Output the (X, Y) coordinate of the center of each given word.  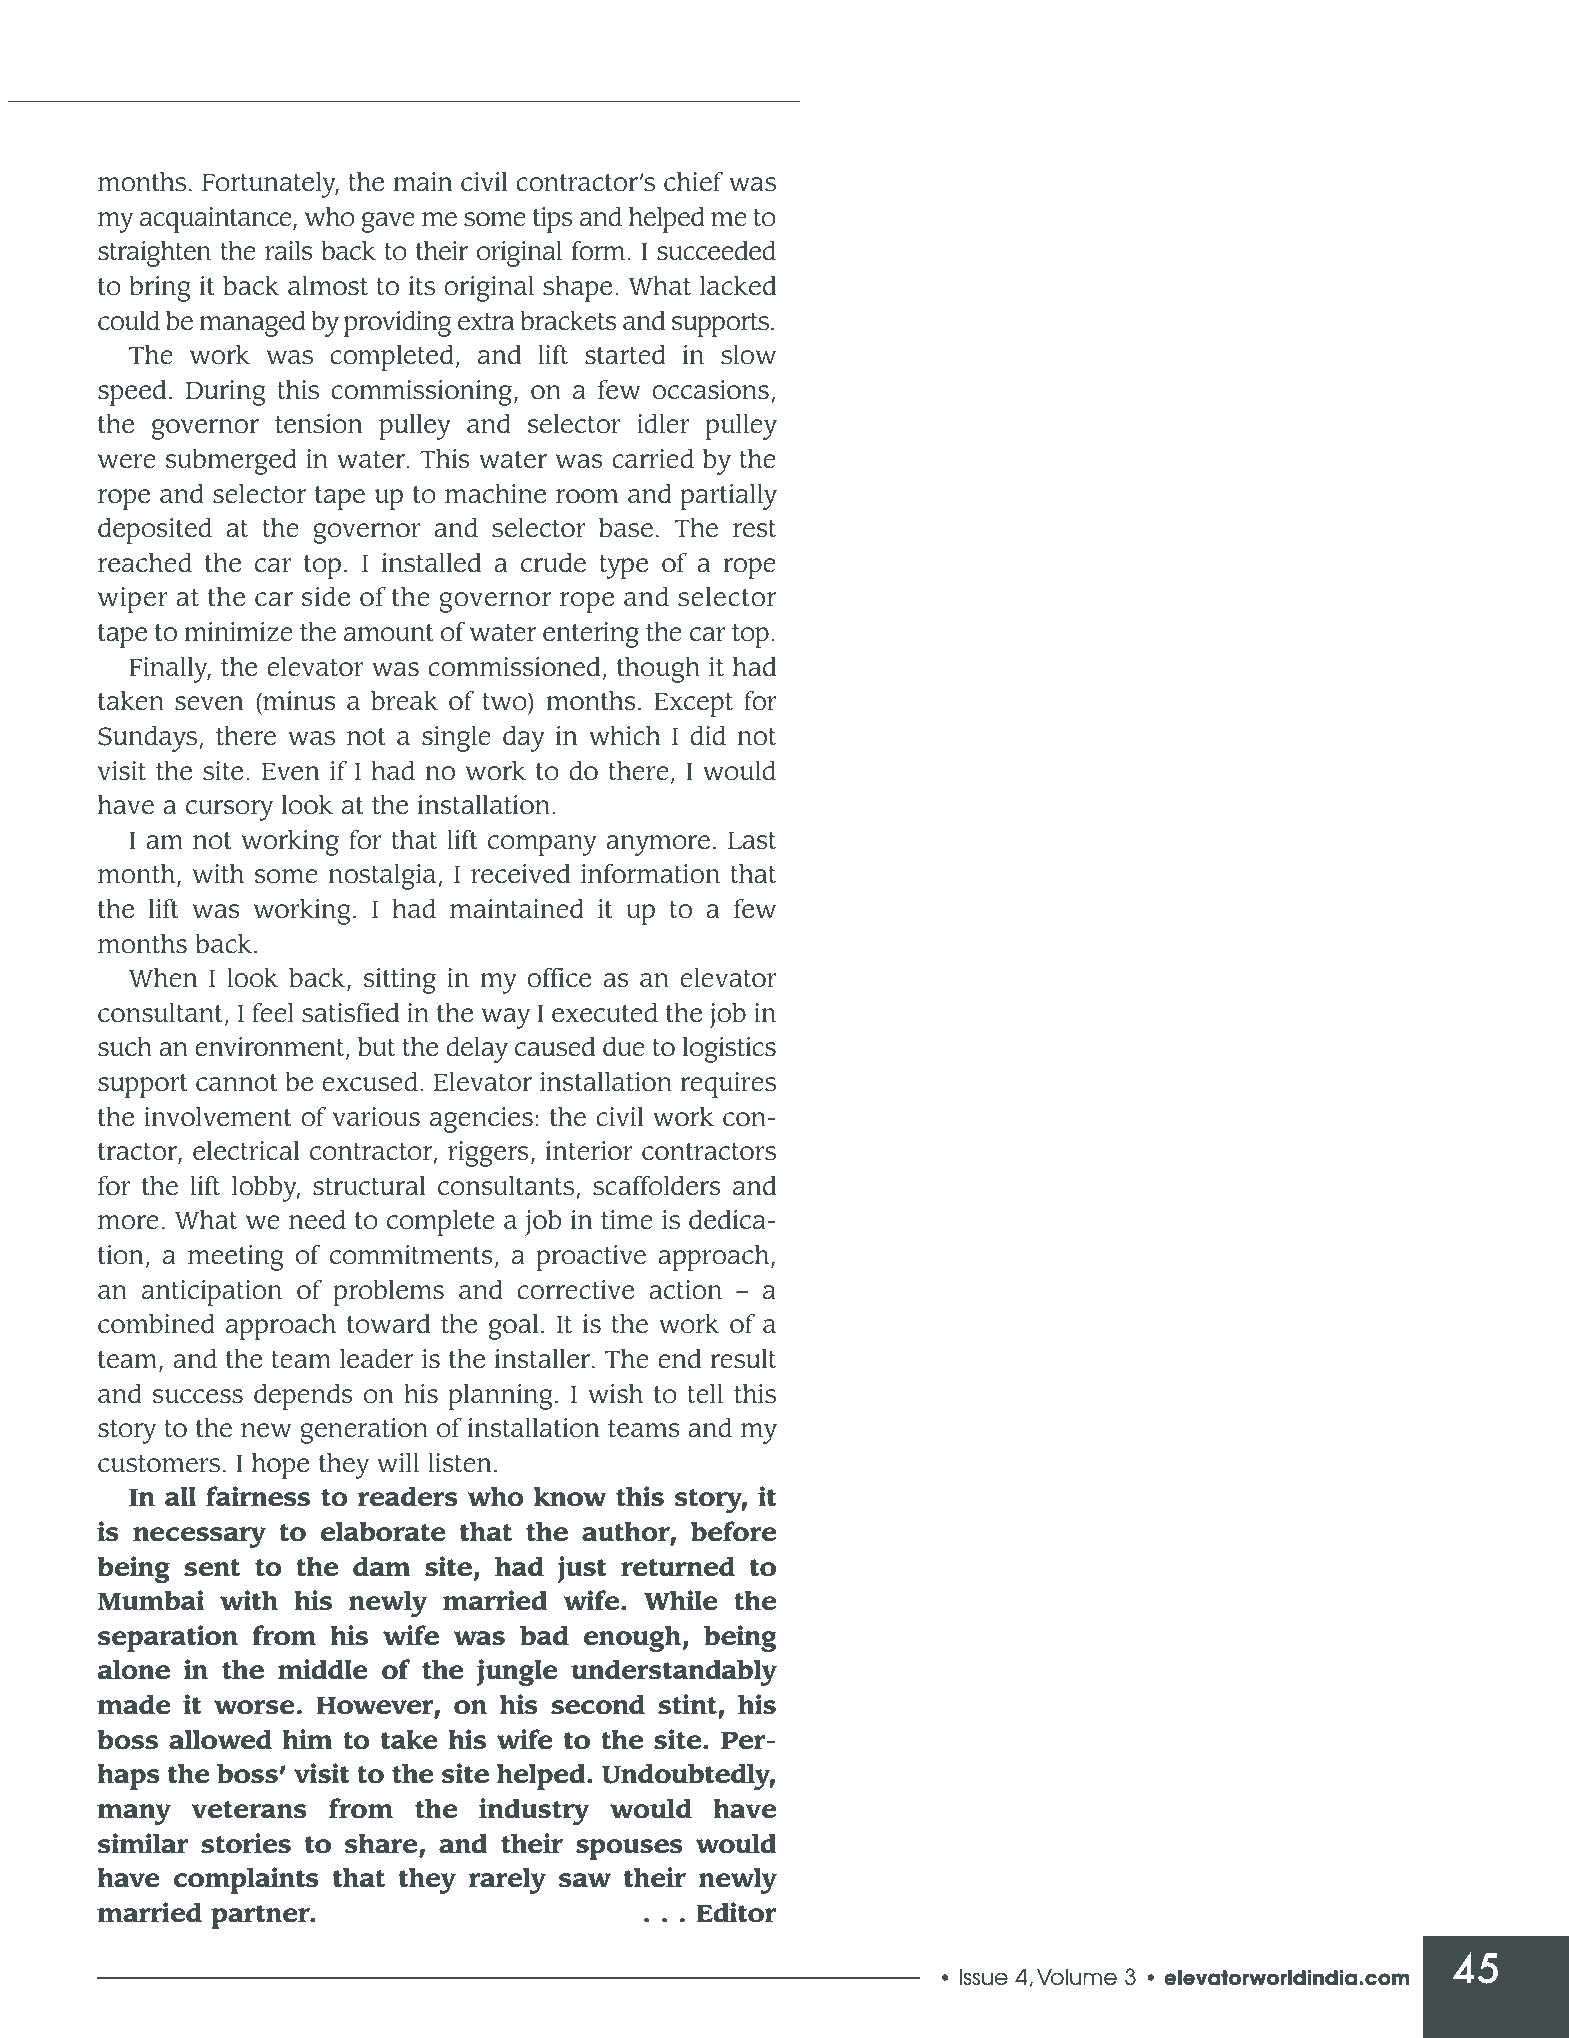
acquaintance (217, 220)
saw (584, 1880)
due (624, 1047)
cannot (237, 1083)
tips (553, 220)
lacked (738, 285)
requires (728, 1085)
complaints (246, 1880)
